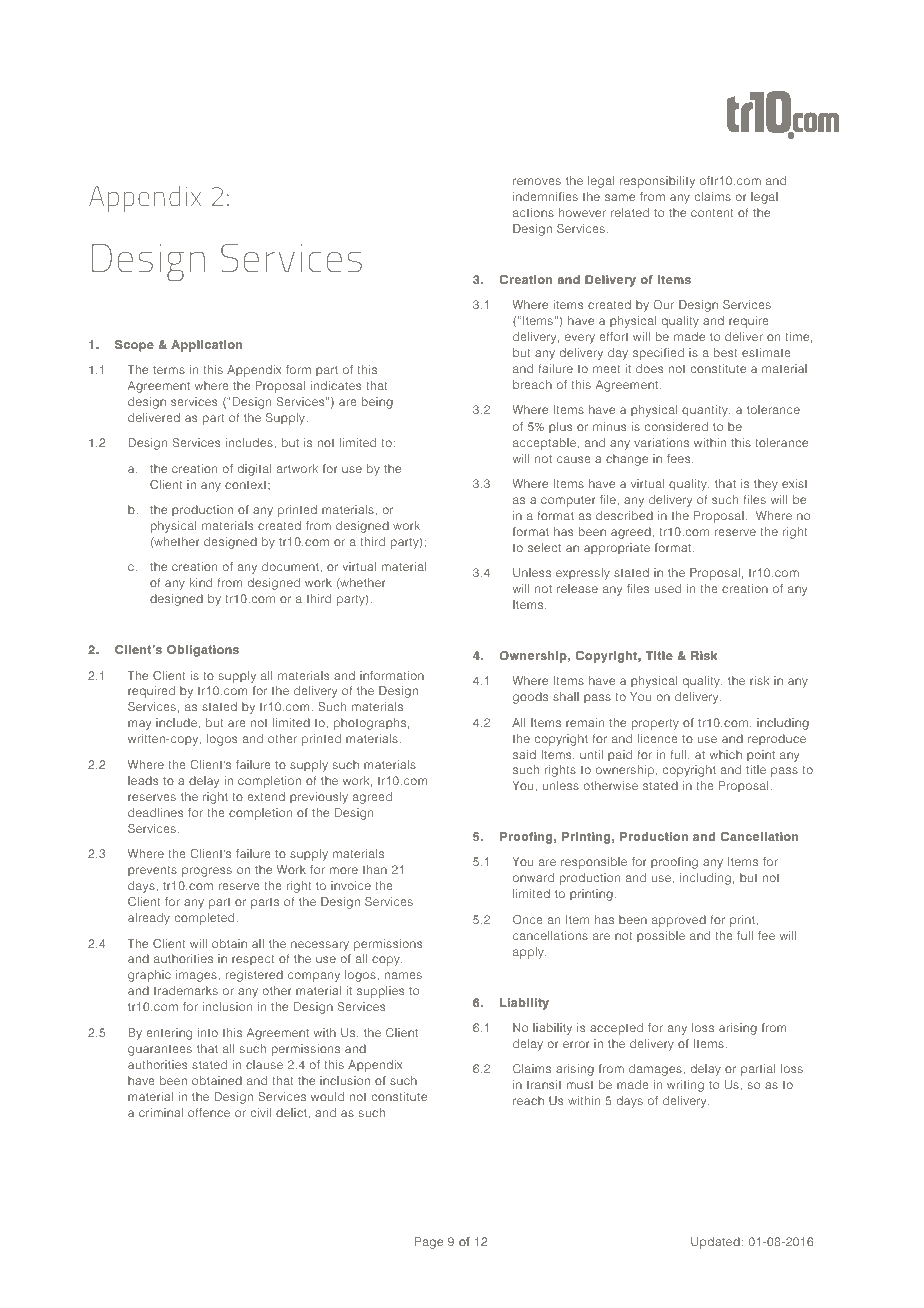 This screenshot has height=1308, width=924. What do you see at coordinates (266, 796) in the screenshot?
I see `extend` at bounding box center [266, 796].
